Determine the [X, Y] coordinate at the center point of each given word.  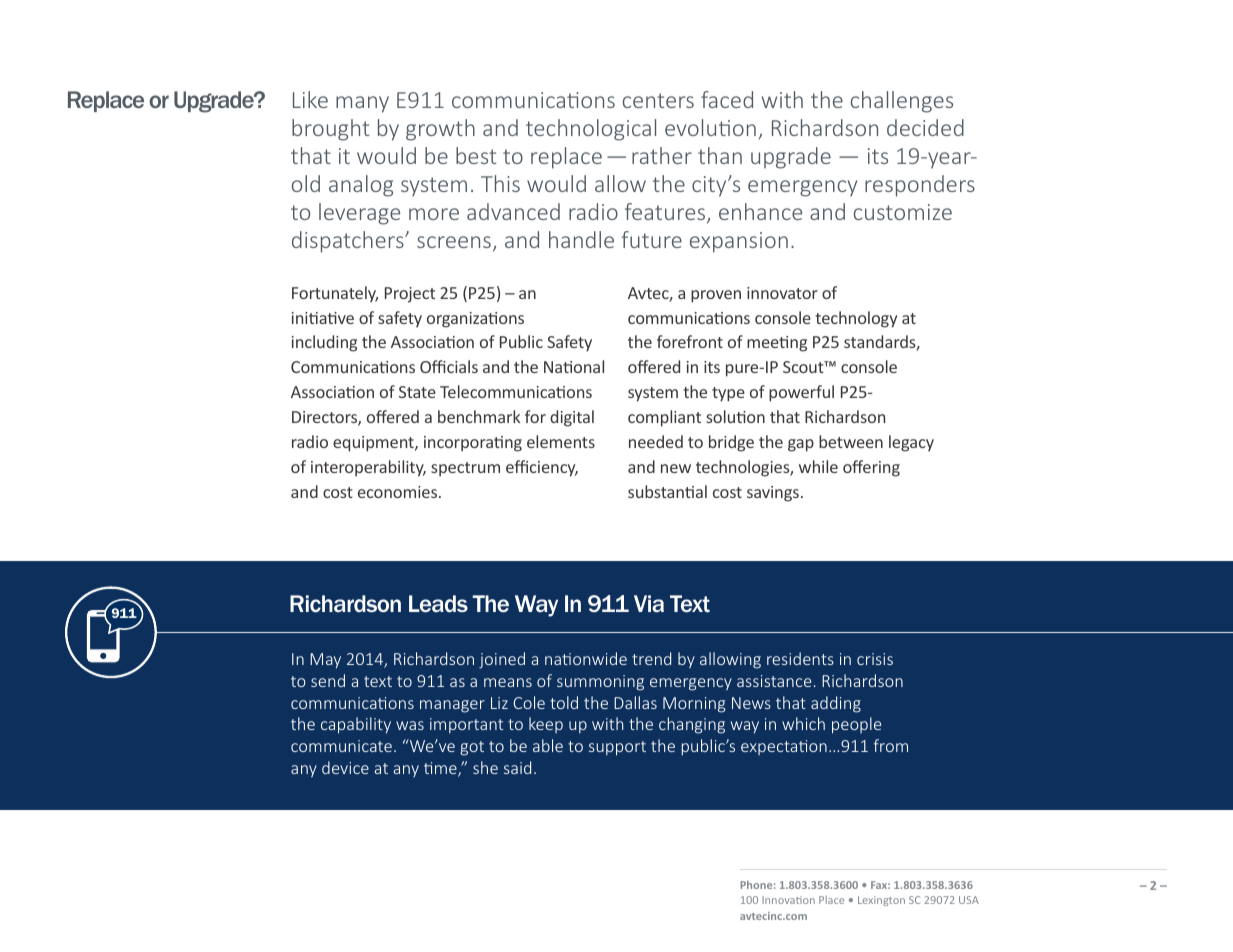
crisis [875, 659]
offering [871, 468]
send [328, 680]
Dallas [635, 702]
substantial [667, 491]
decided [925, 127]
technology [856, 319]
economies [399, 492]
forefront [690, 341]
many [362, 104]
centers [658, 100]
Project [410, 295]
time [441, 769]
